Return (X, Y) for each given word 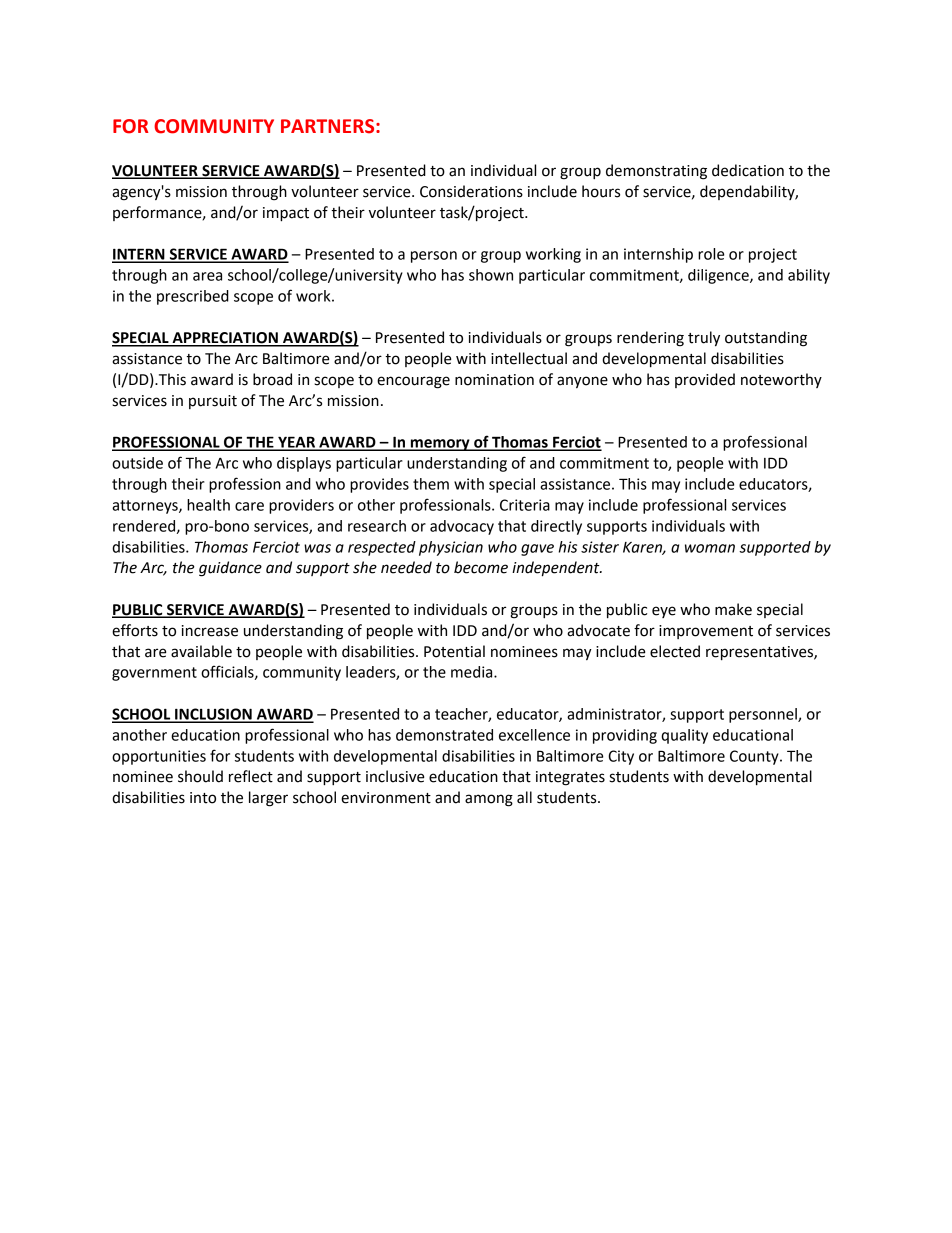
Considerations (471, 191)
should (200, 776)
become (481, 567)
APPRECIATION (225, 339)
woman (710, 548)
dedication (748, 170)
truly (704, 339)
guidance (230, 569)
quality (684, 736)
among (489, 800)
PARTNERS (329, 126)
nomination (494, 380)
